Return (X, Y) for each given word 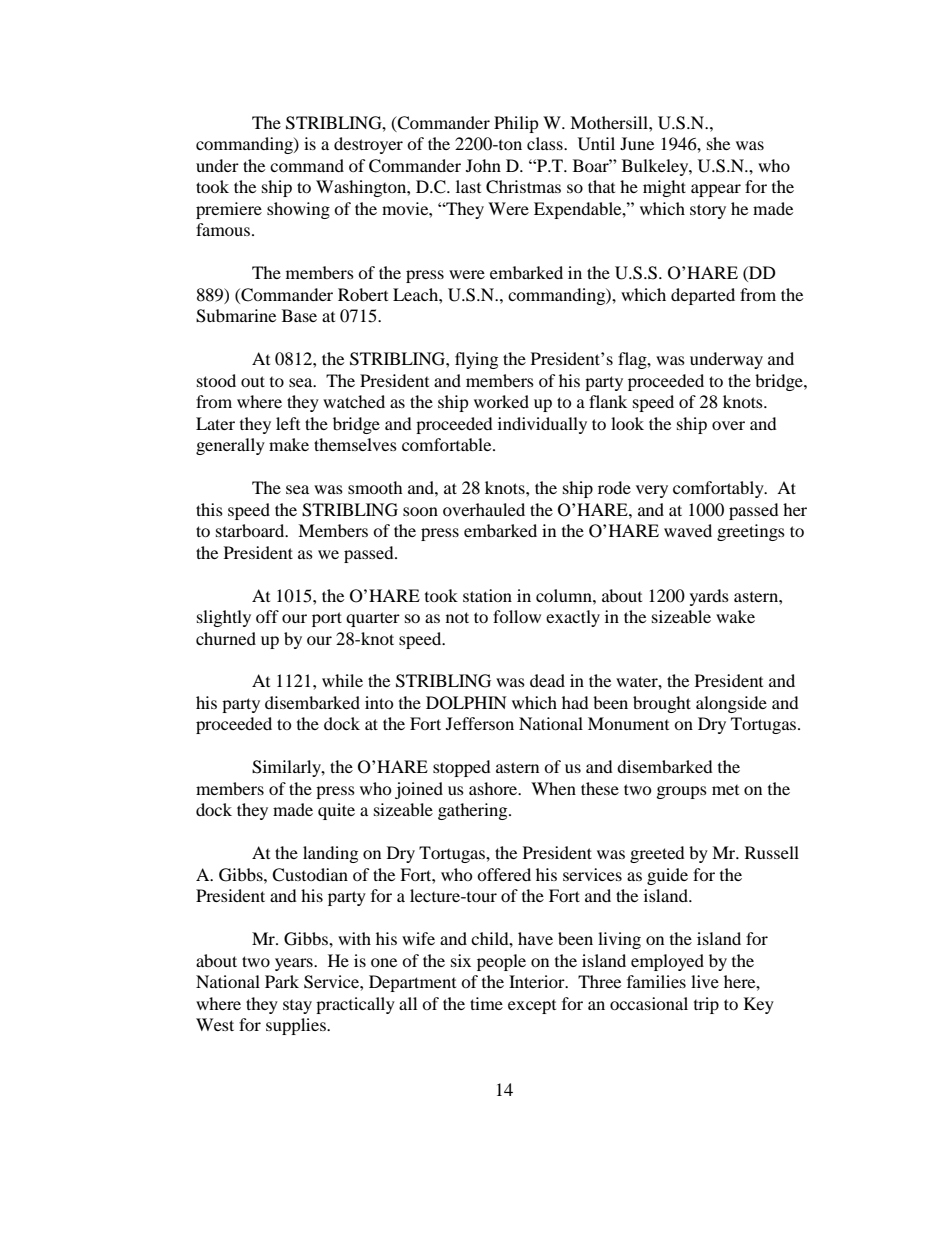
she (718, 143)
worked (501, 401)
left (288, 423)
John (483, 165)
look (627, 423)
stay (297, 1007)
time (486, 1003)
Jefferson (480, 723)
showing (298, 210)
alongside (731, 704)
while (342, 680)
